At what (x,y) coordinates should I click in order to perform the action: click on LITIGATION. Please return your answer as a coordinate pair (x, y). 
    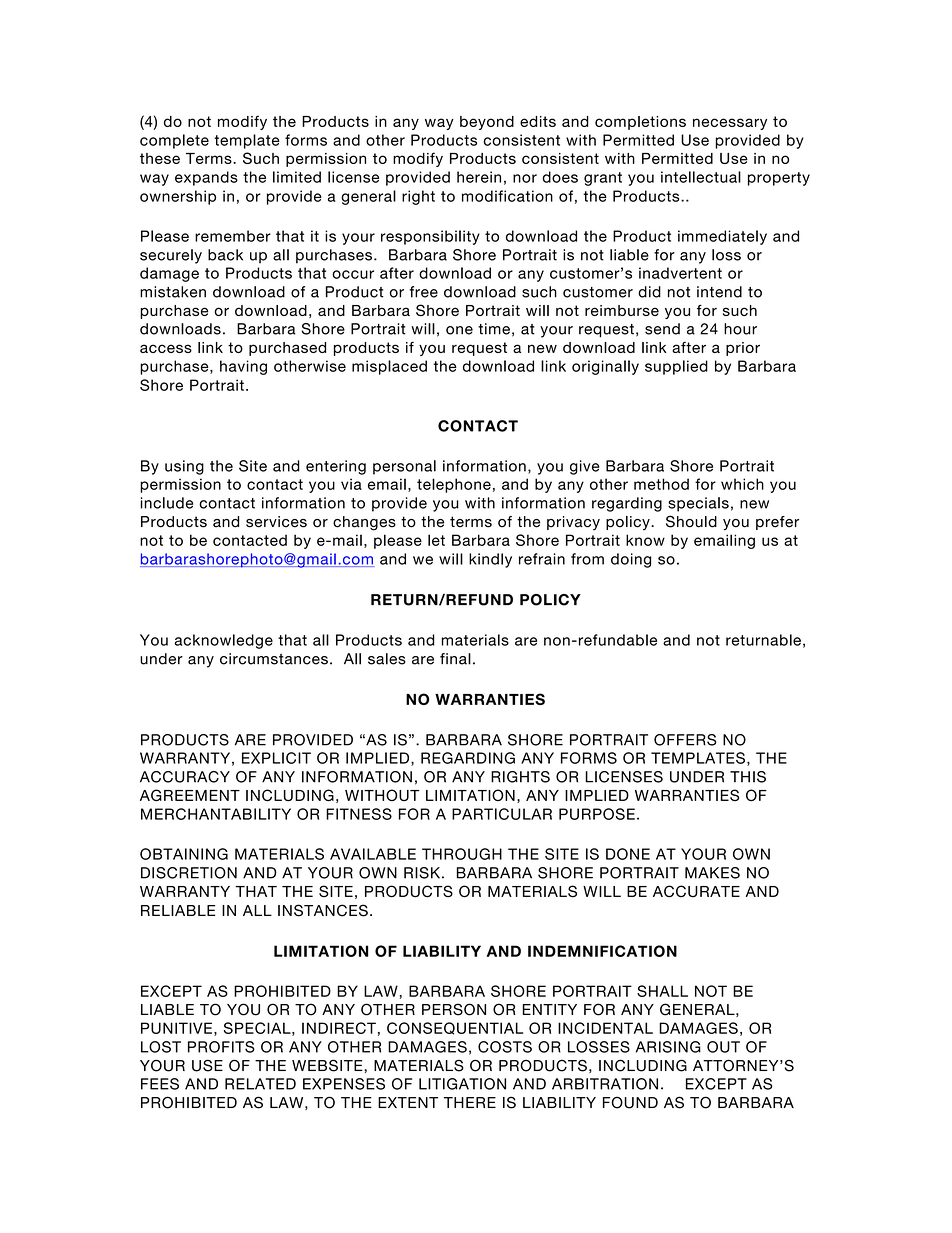
    Looking at the image, I should click on (462, 1084).
